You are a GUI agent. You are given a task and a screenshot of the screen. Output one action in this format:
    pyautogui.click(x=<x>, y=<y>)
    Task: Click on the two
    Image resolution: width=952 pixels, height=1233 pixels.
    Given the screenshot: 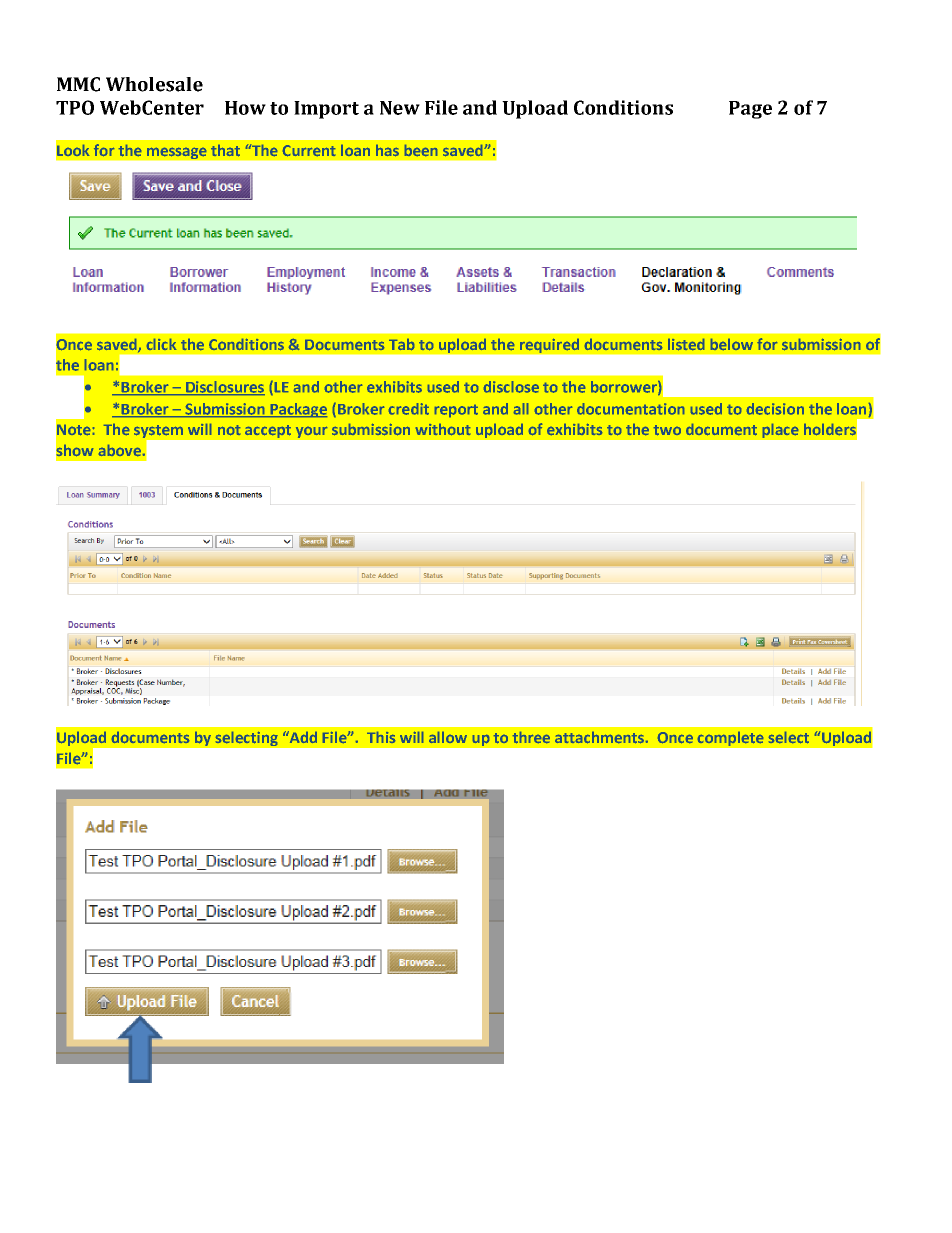 What is the action you would take?
    pyautogui.click(x=667, y=430)
